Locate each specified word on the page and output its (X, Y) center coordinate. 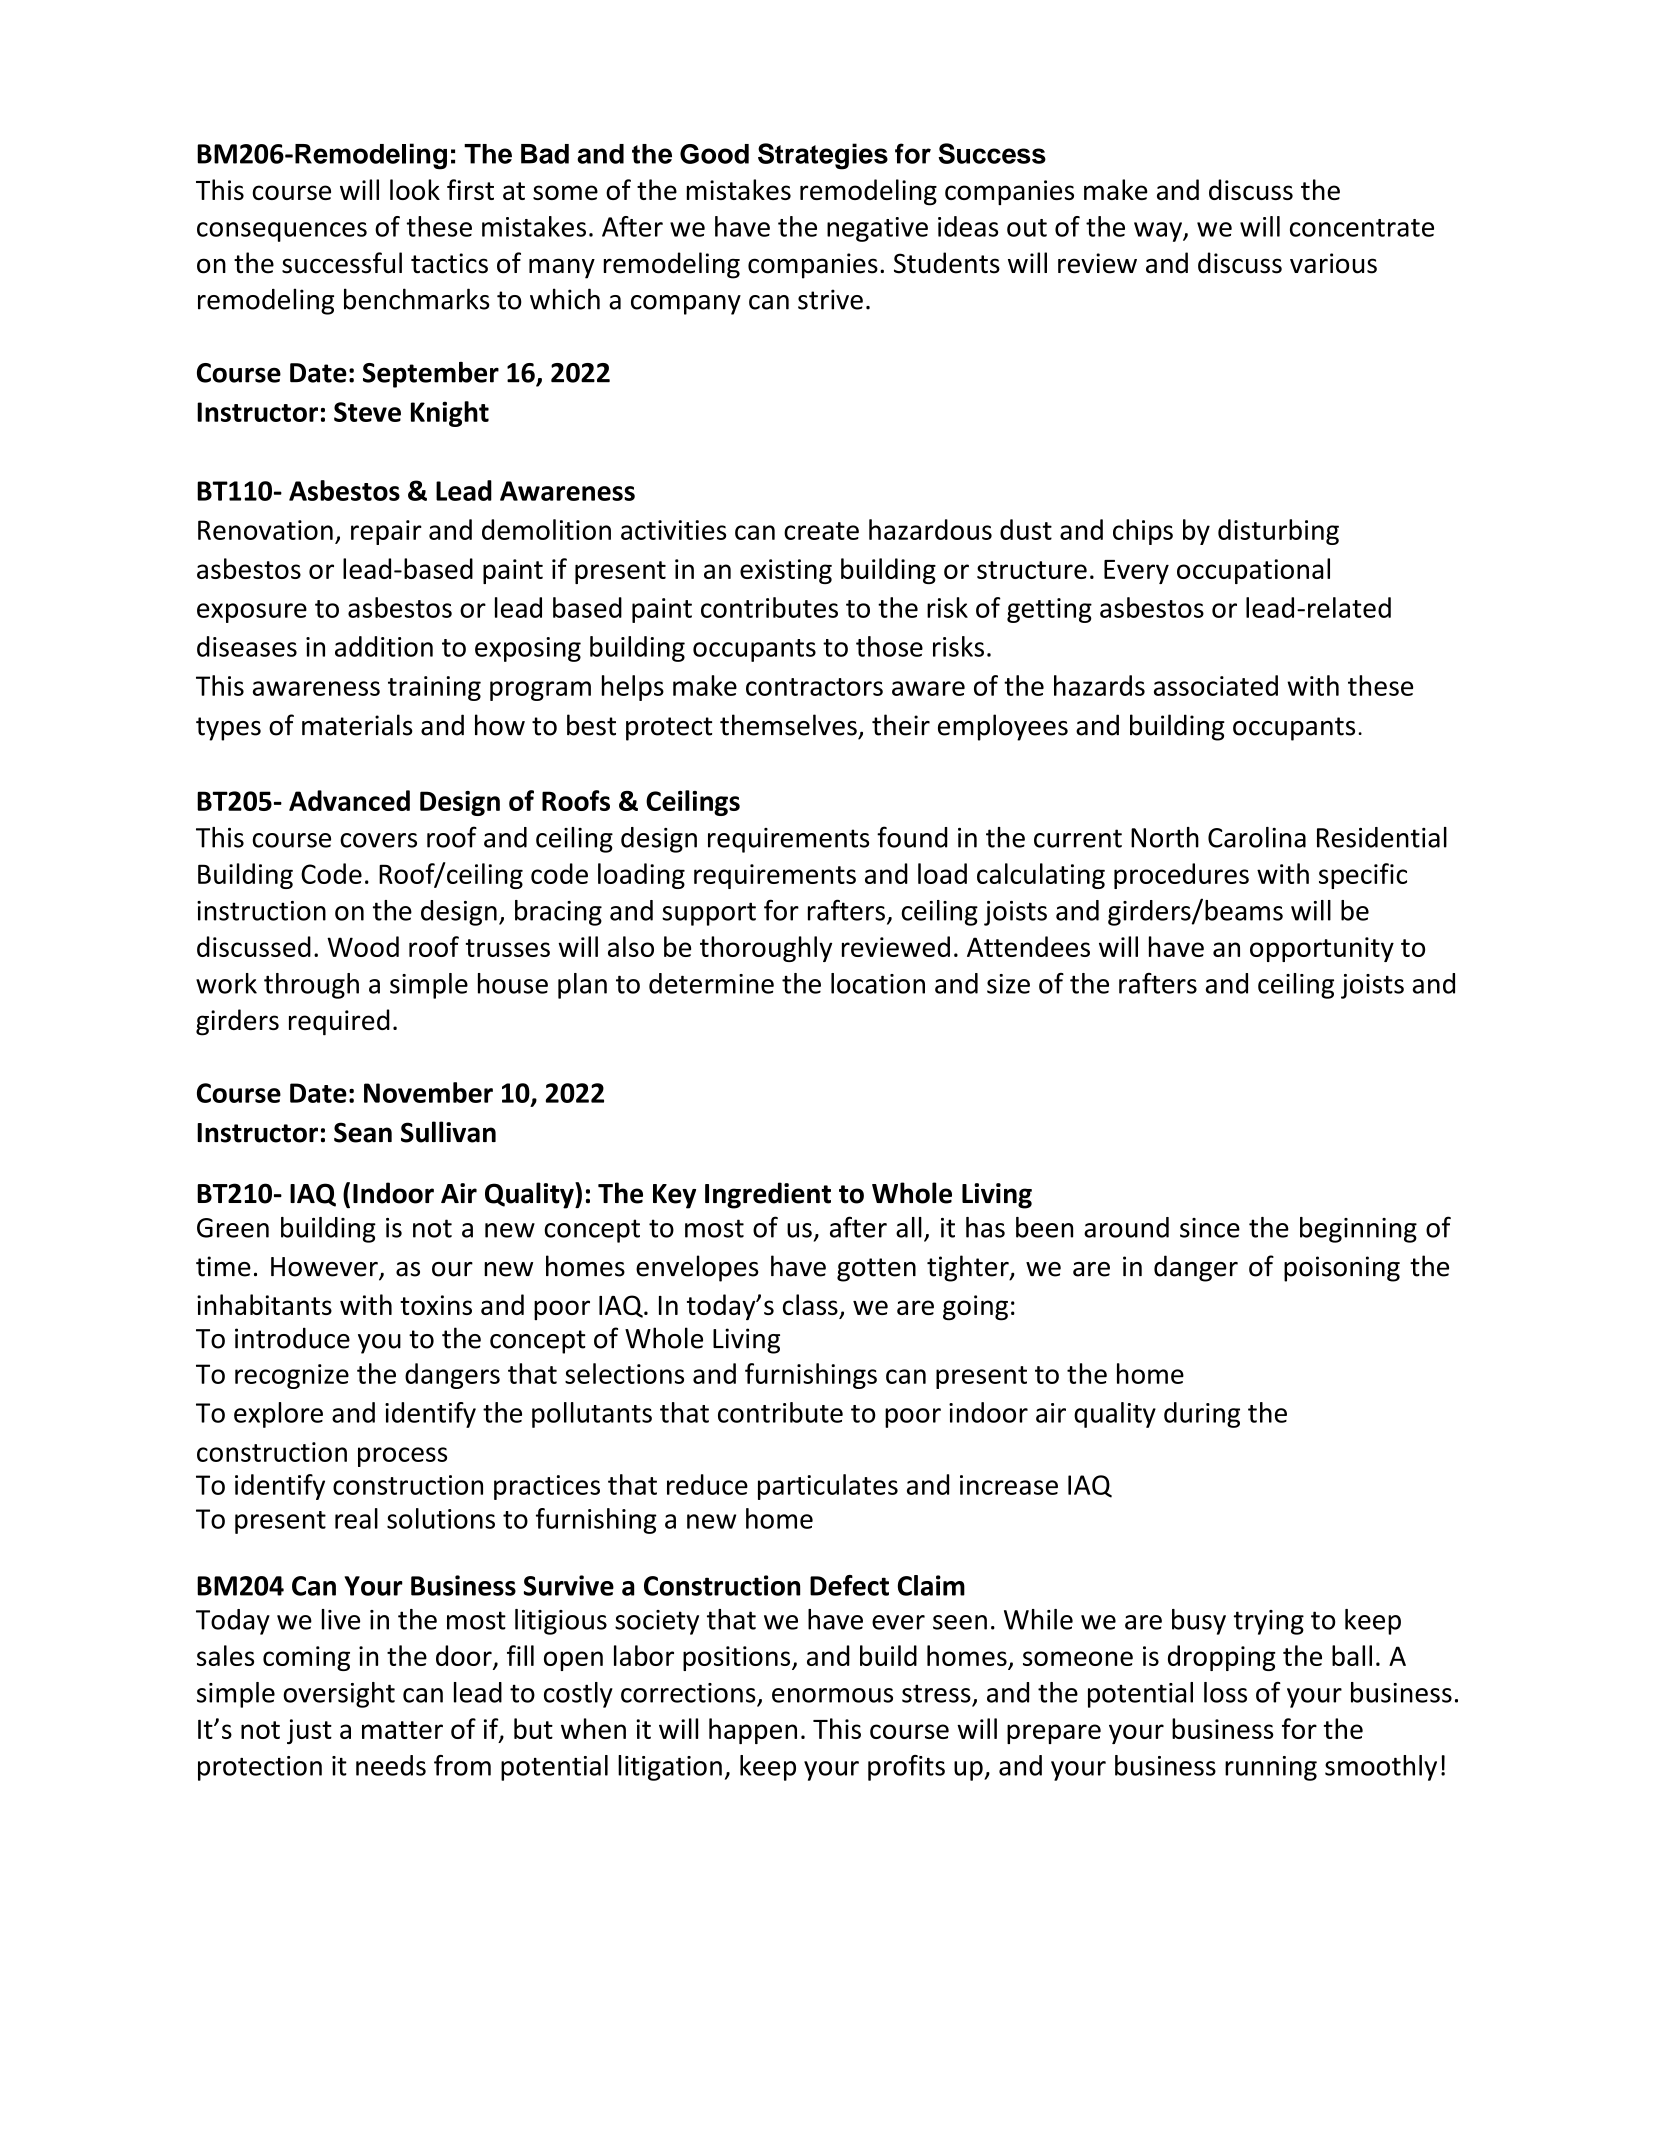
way (1159, 232)
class (810, 1304)
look (415, 189)
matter (402, 1730)
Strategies (823, 156)
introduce (292, 1338)
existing (786, 571)
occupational (1253, 571)
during (1202, 1415)
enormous (832, 1695)
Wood (363, 946)
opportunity (1322, 949)
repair (386, 532)
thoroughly (766, 949)
